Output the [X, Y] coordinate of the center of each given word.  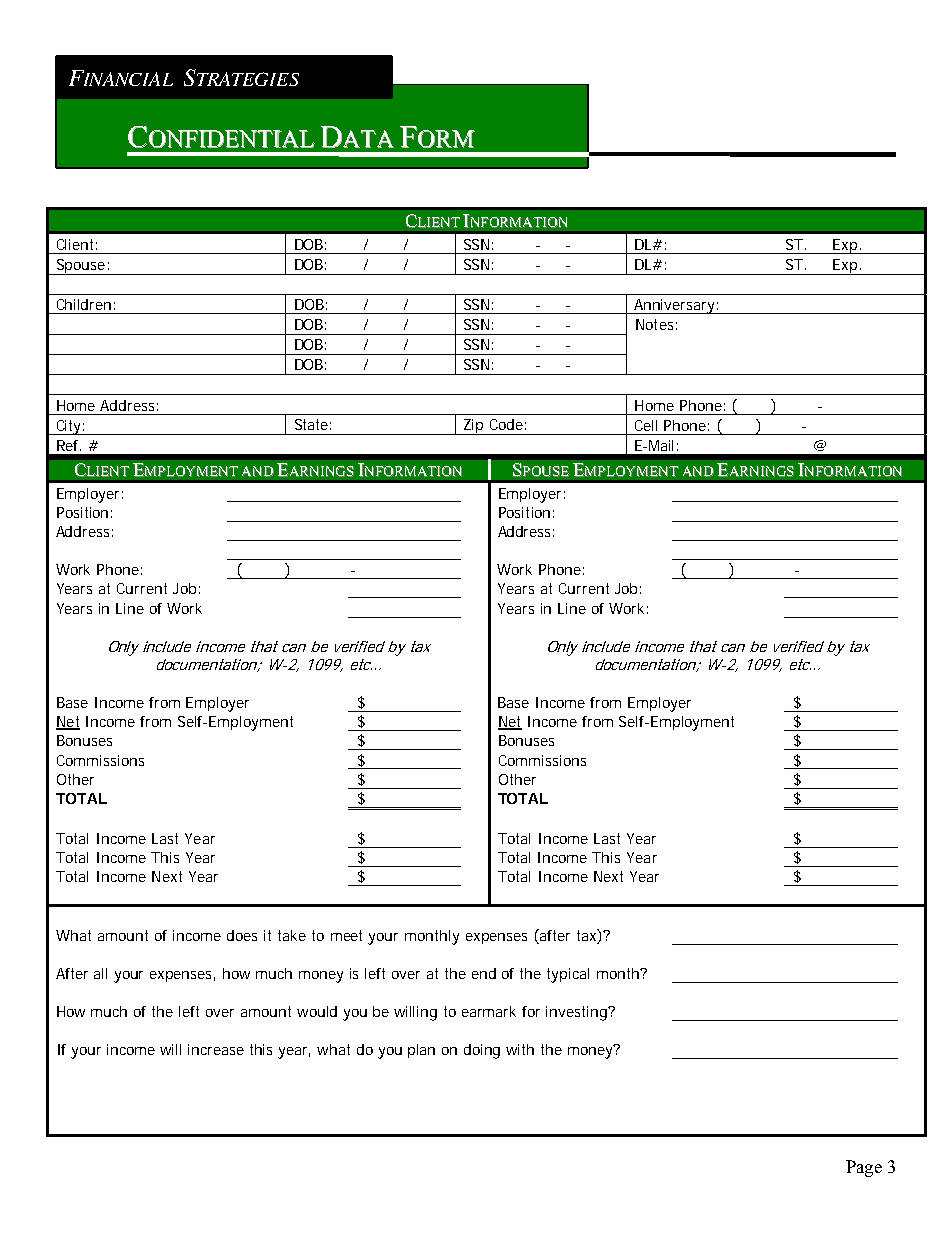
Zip [474, 427]
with [520, 1049]
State [313, 424]
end [484, 973]
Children [84, 304]
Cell [646, 425]
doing [482, 1051]
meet [346, 935]
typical [568, 975]
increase [216, 1049]
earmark [489, 1011]
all [100, 973]
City [69, 427]
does [242, 935]
